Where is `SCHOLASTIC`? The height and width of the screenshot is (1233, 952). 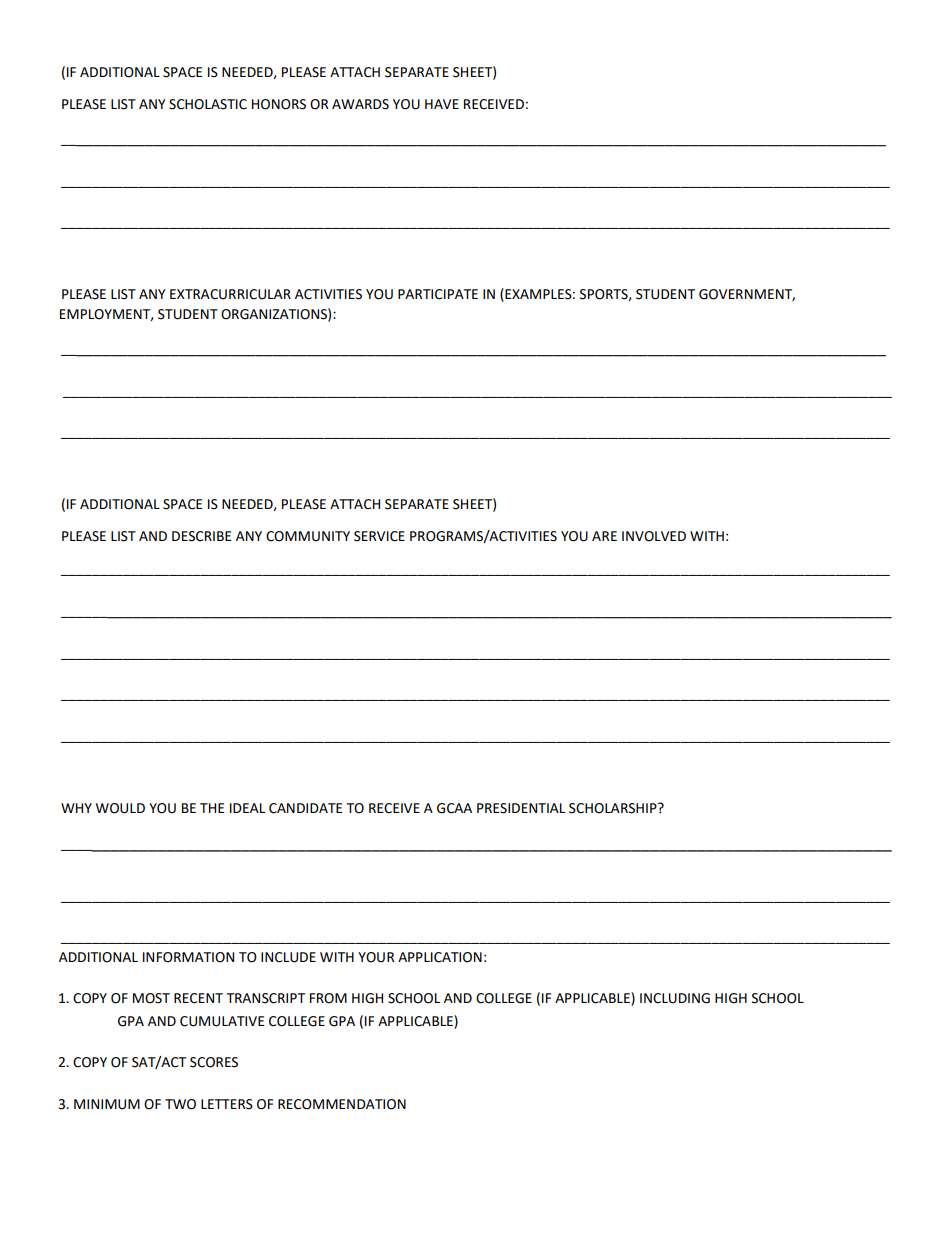
SCHOLASTIC is located at coordinates (208, 104).
